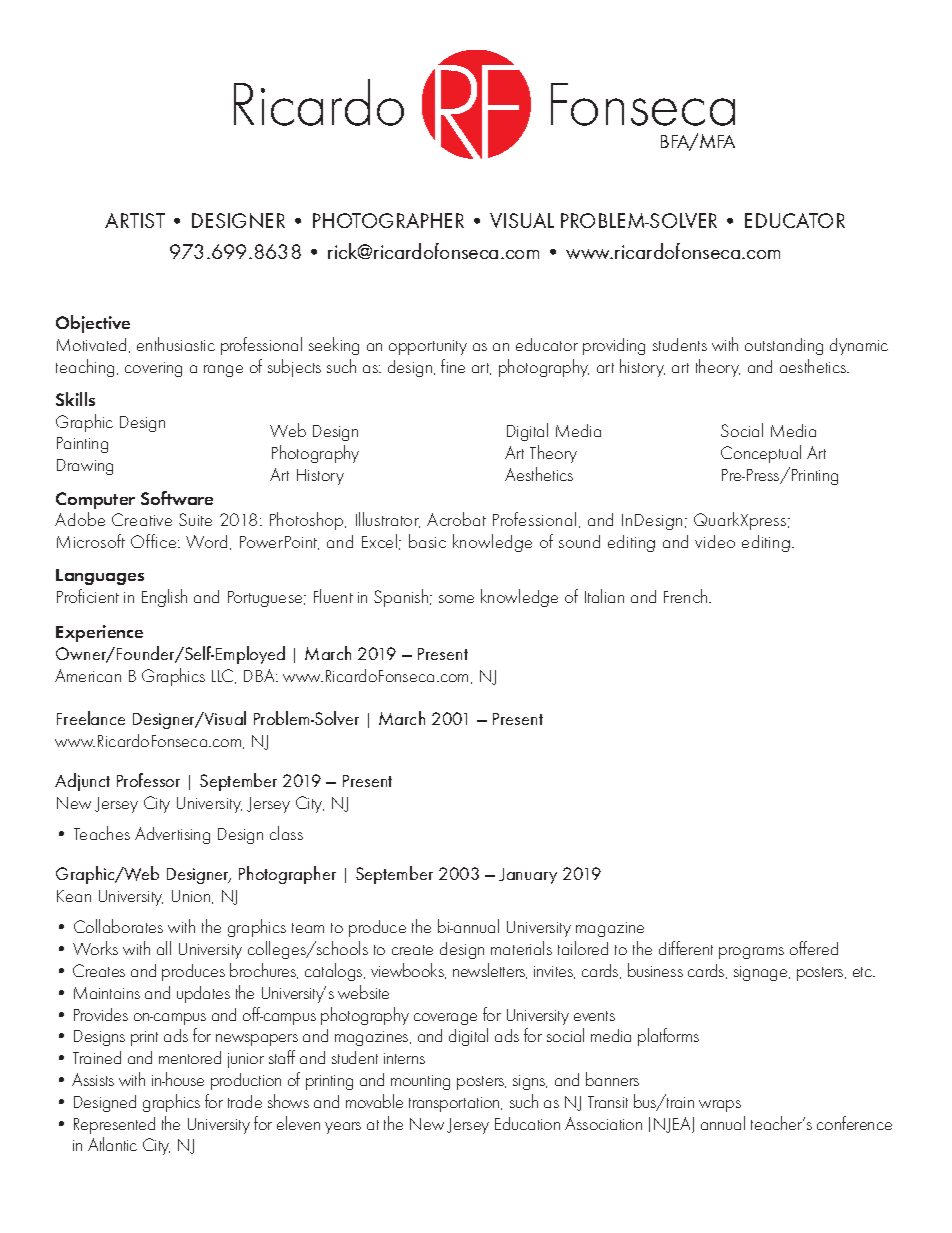 The height and width of the screenshot is (1233, 952). What do you see at coordinates (455, 1104) in the screenshot?
I see `transportation` at bounding box center [455, 1104].
